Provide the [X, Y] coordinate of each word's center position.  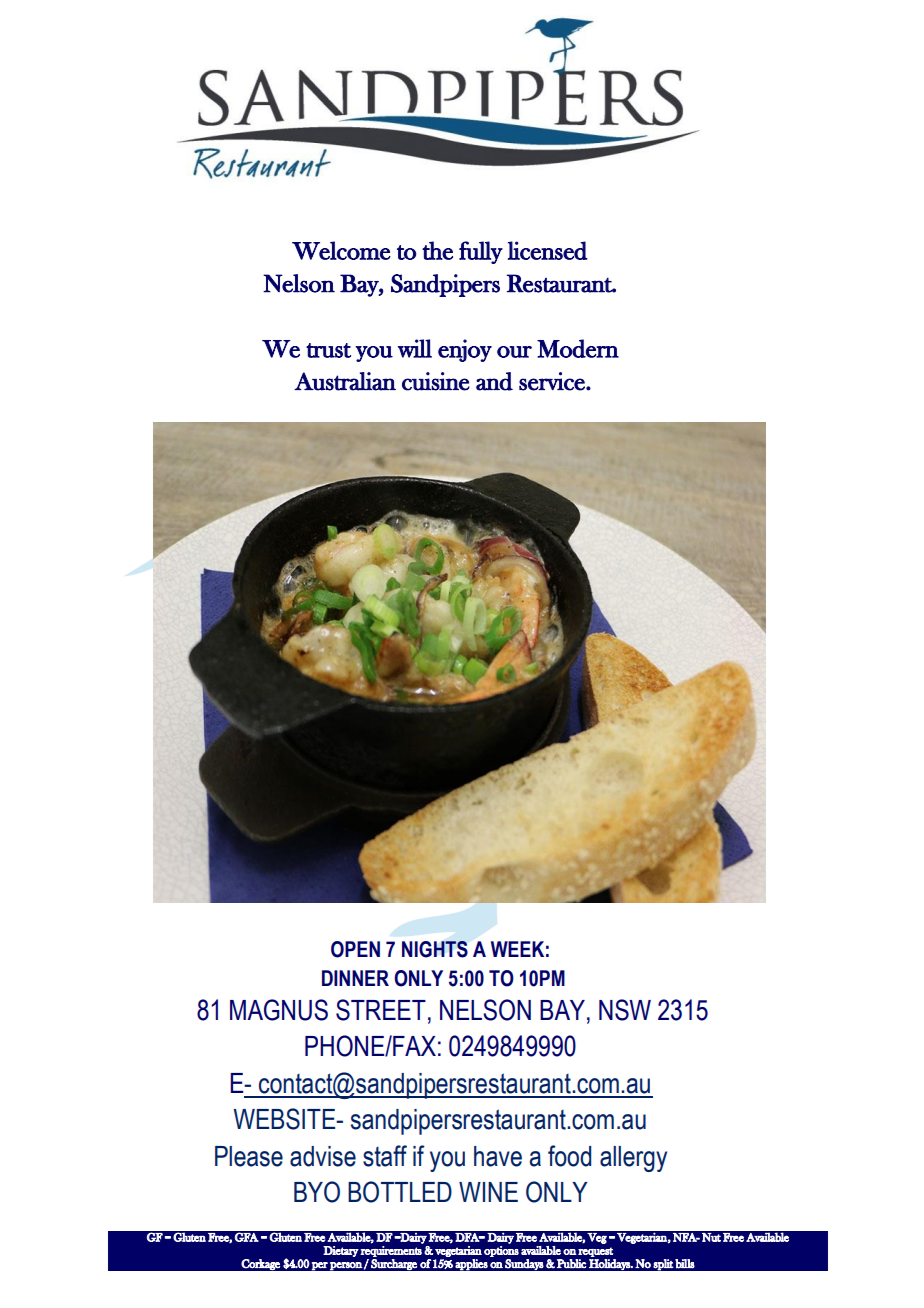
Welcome [341, 250]
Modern [578, 348]
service [553, 381]
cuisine [436, 381]
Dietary [341, 1251]
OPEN [355, 949]
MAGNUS [279, 1010]
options [501, 1251]
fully [481, 252]
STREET [381, 1010]
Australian [345, 381]
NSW [625, 1010]
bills [685, 1264]
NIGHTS [435, 949]
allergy [633, 1159]
